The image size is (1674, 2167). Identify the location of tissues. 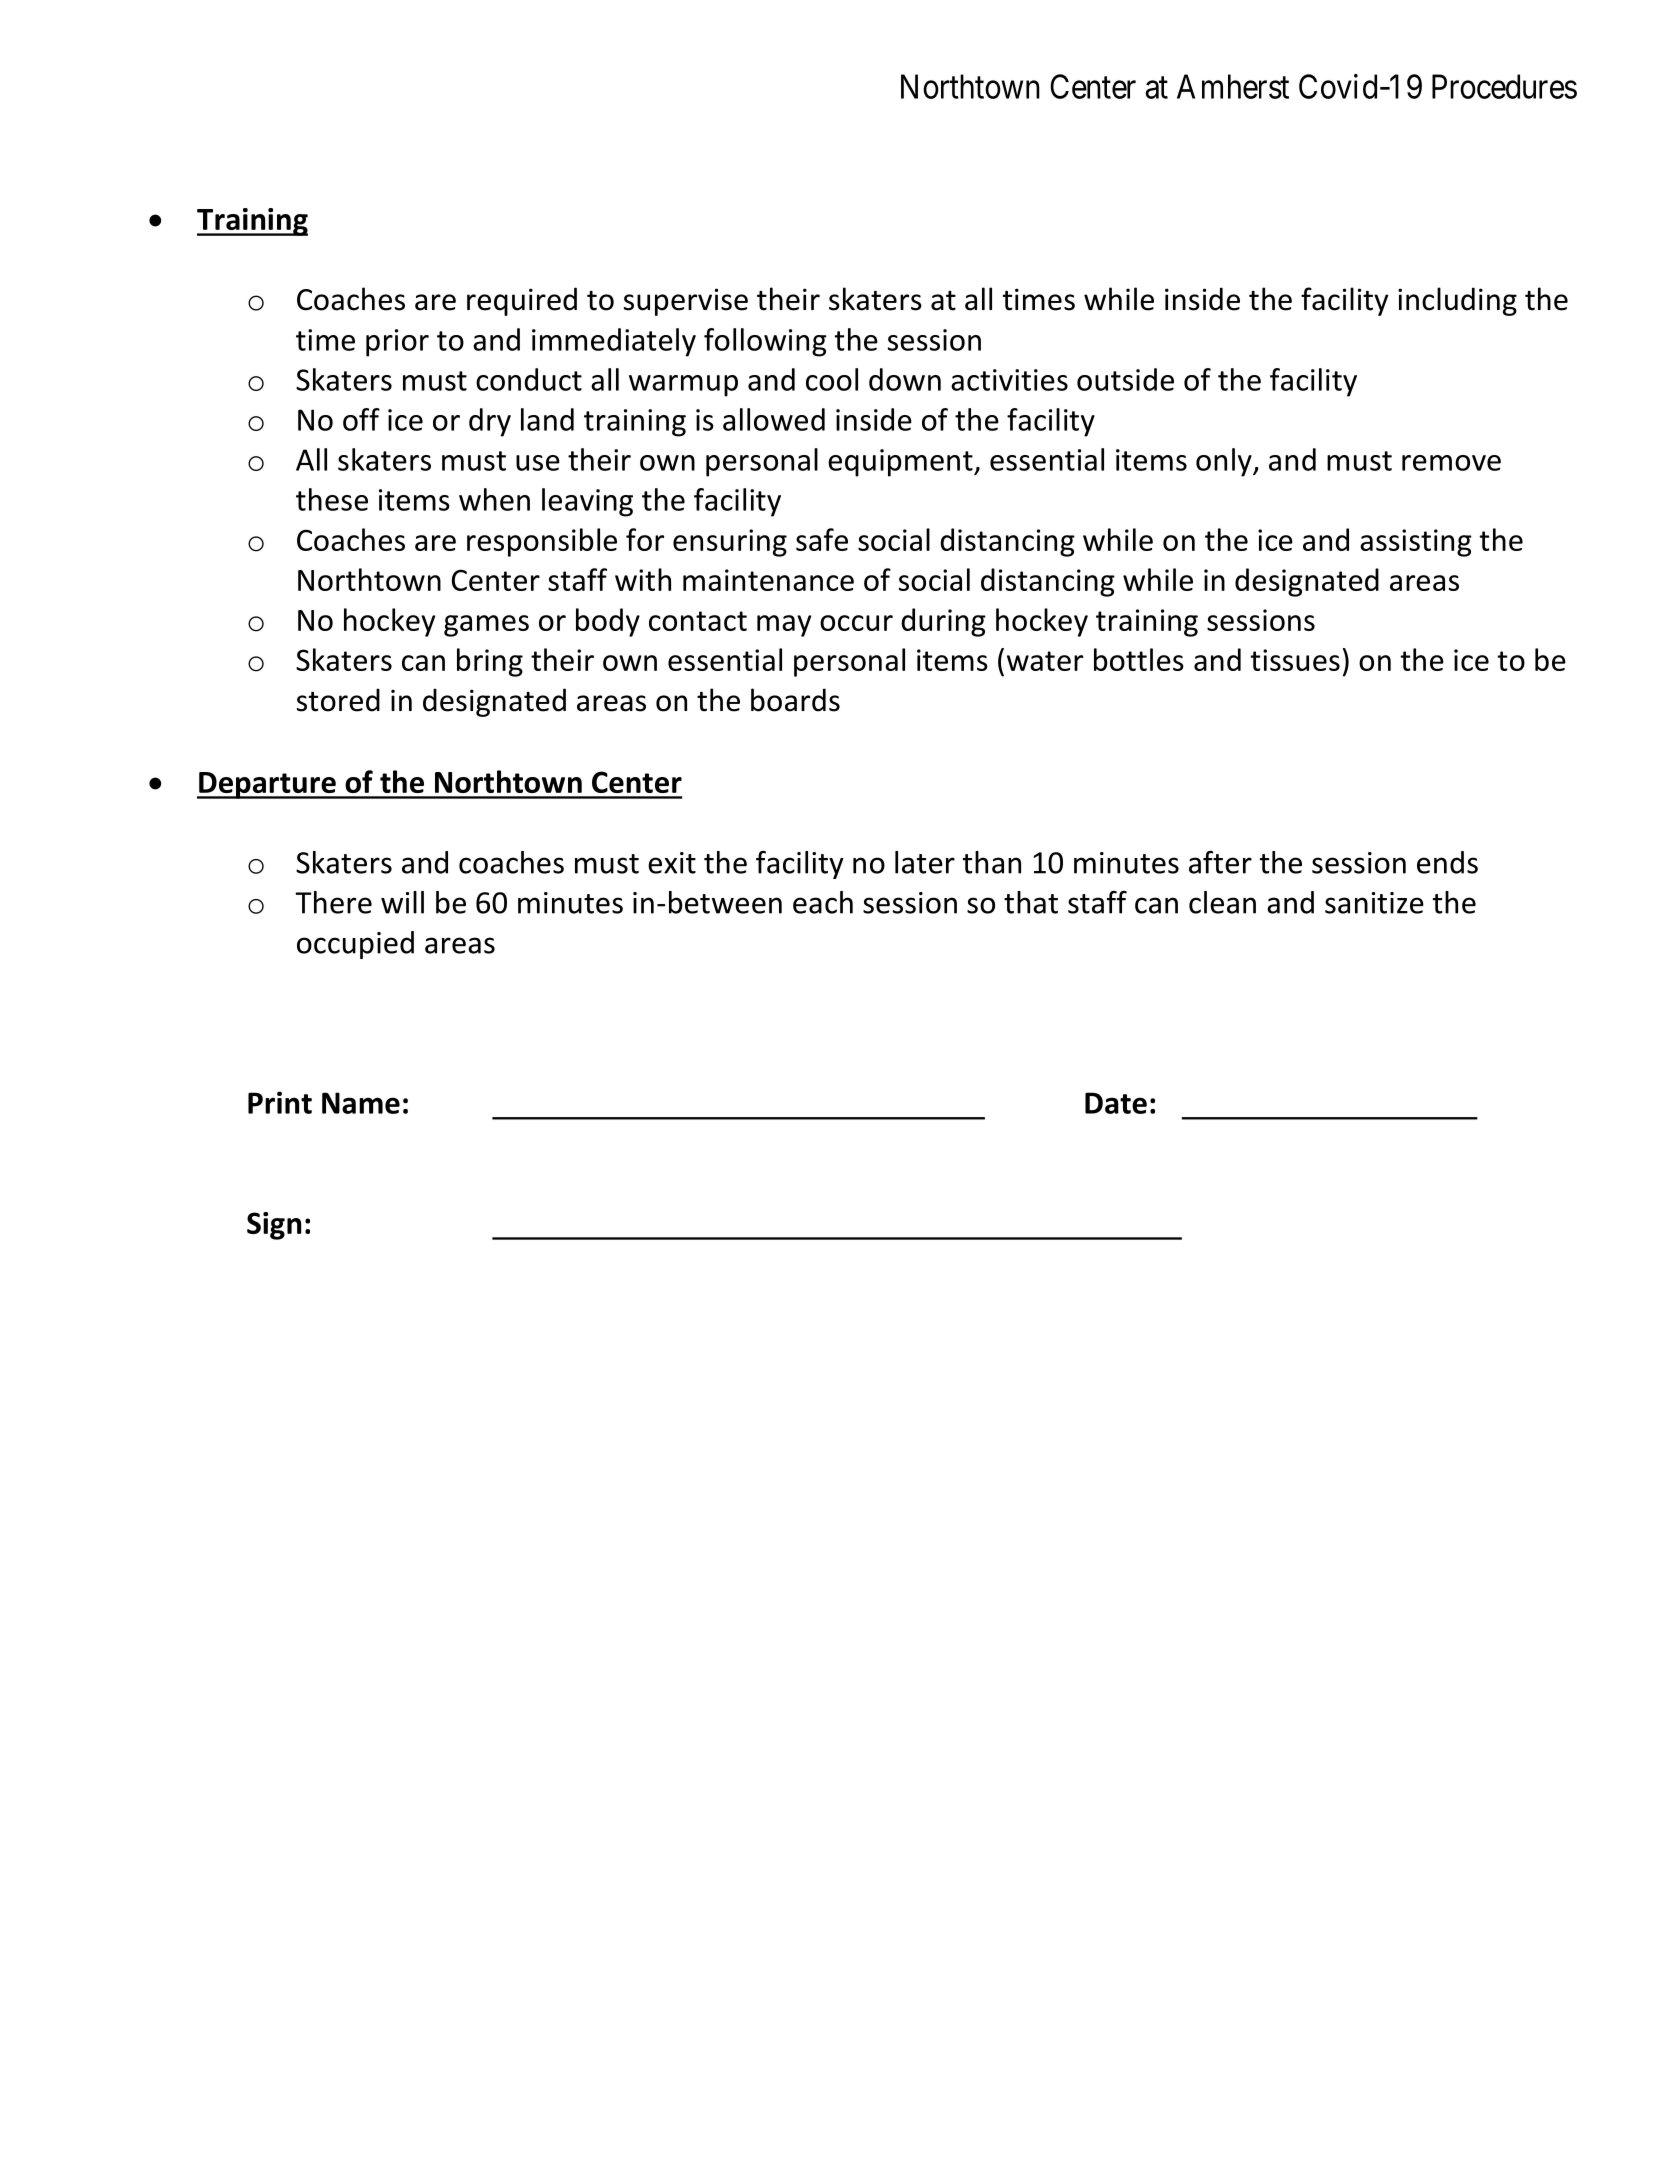
(1295, 660).
